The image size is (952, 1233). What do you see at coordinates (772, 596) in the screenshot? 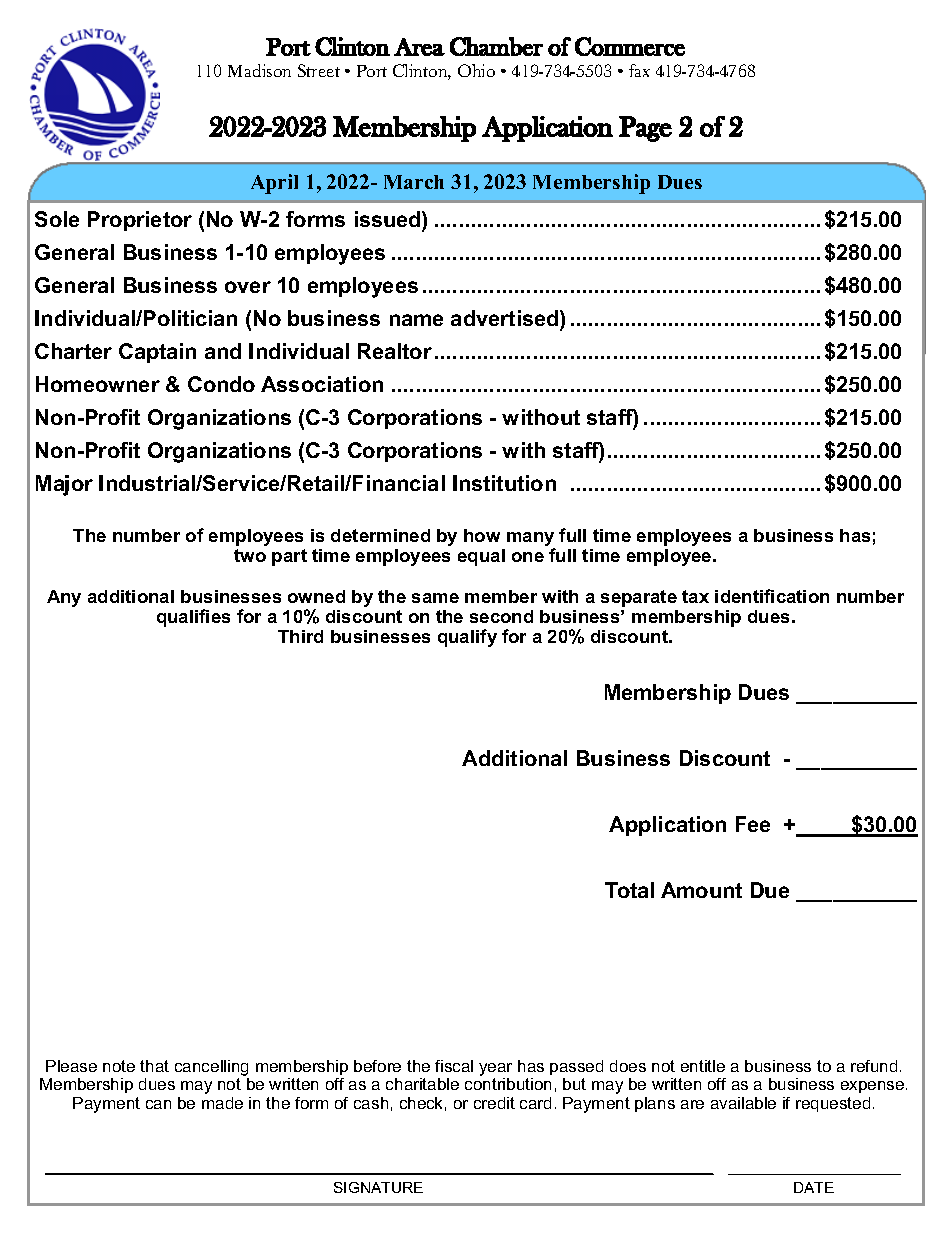
I see `identification` at bounding box center [772, 596].
